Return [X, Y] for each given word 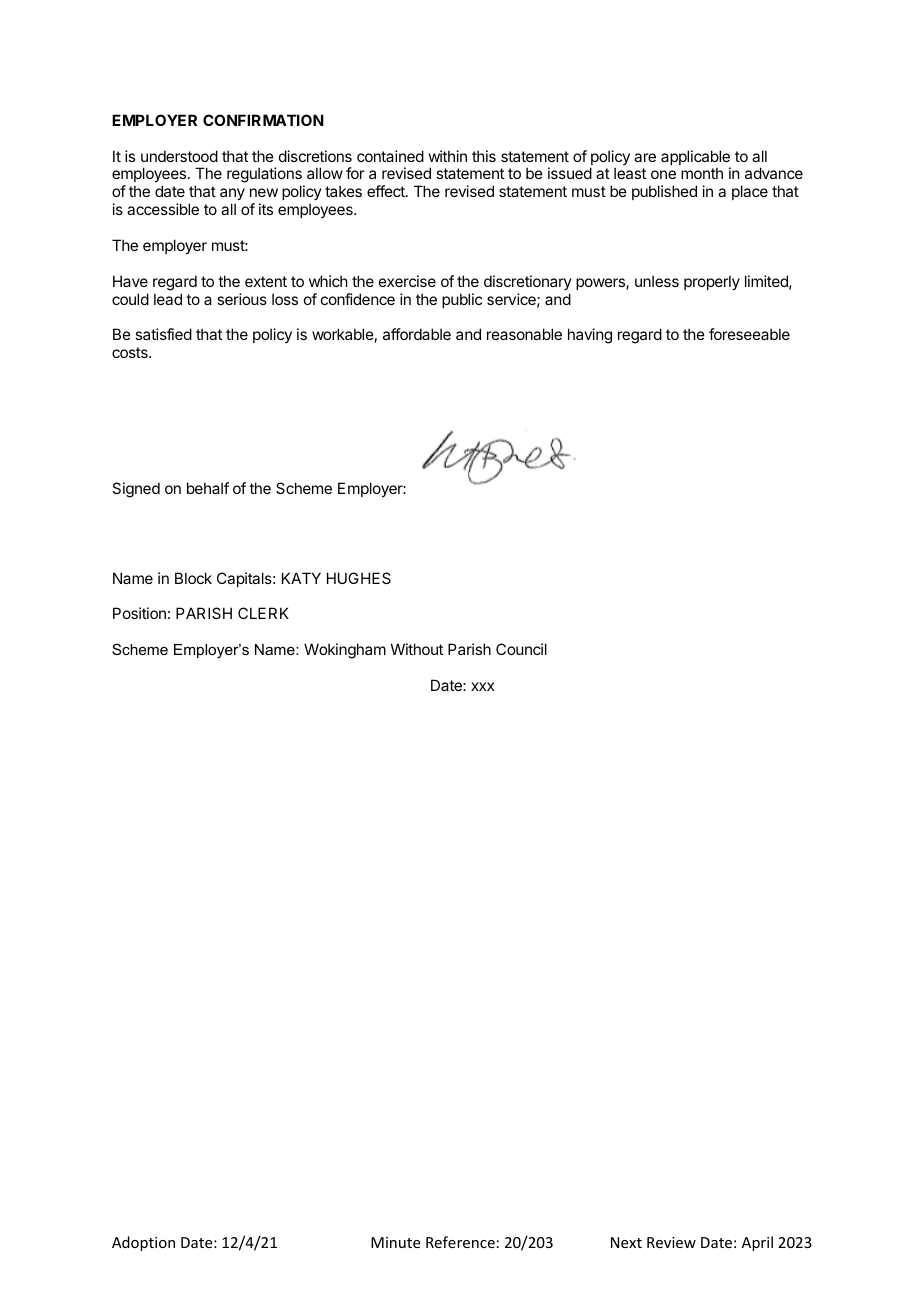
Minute [395, 1242]
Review [671, 1242]
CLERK [263, 613]
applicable [696, 159]
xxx [482, 686]
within [448, 156]
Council [521, 649]
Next [626, 1242]
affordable [417, 334]
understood [179, 156]
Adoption [143, 1243]
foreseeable [749, 334]
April [757, 1243]
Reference [460, 1242]
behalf [208, 488]
